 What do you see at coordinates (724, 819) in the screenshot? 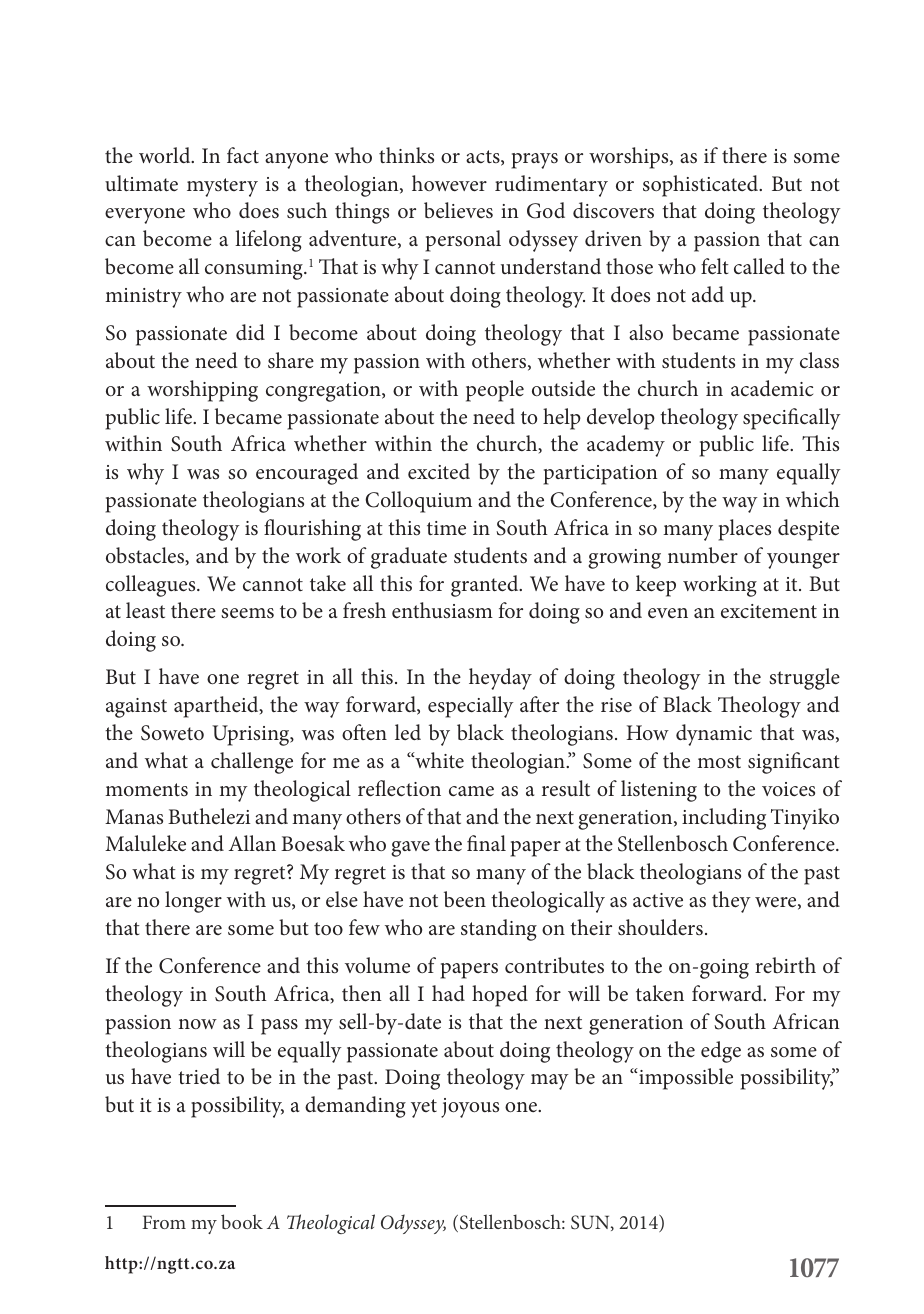
I see `including` at bounding box center [724, 819].
